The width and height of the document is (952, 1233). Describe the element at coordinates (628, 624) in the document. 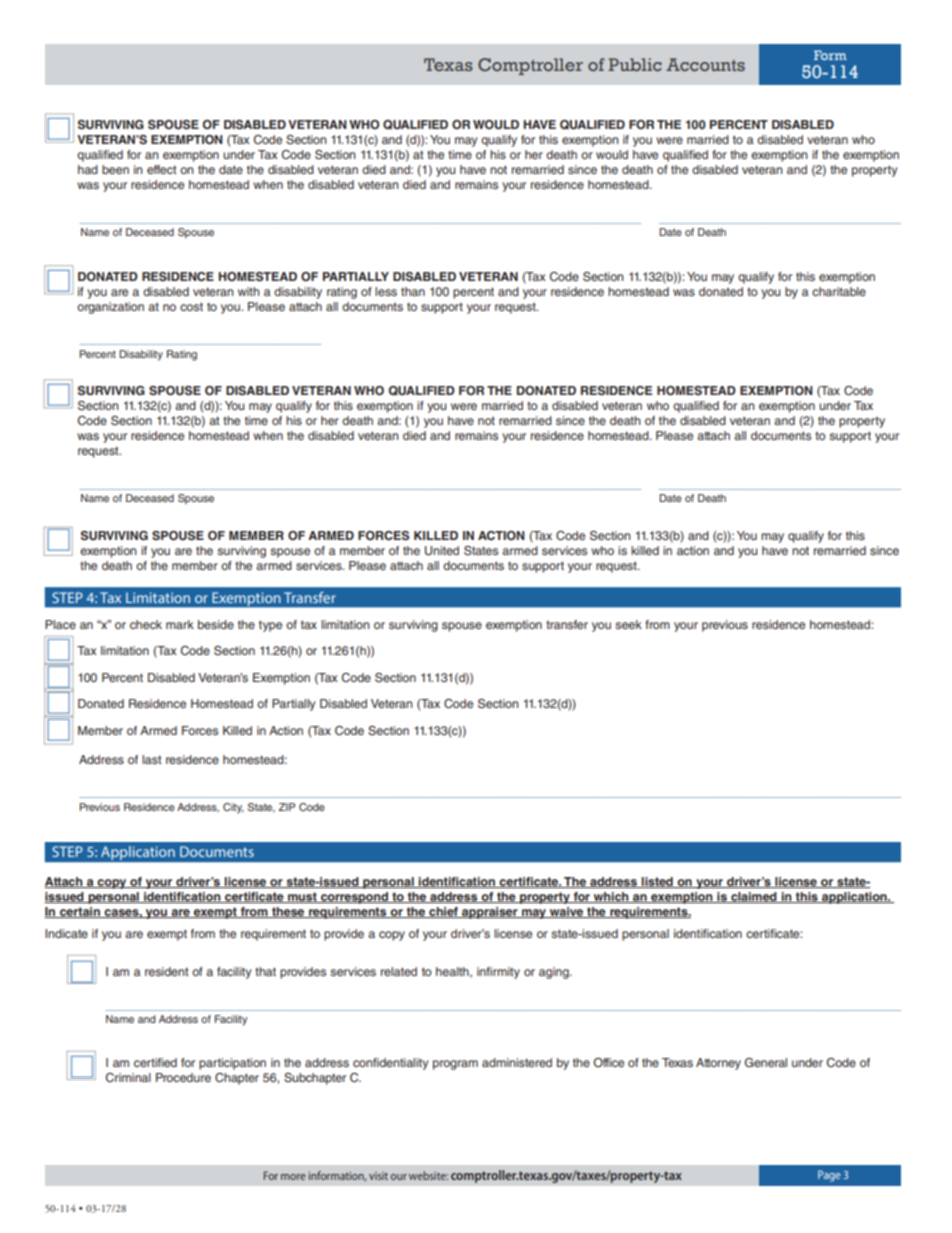

I see `seek` at that location.
